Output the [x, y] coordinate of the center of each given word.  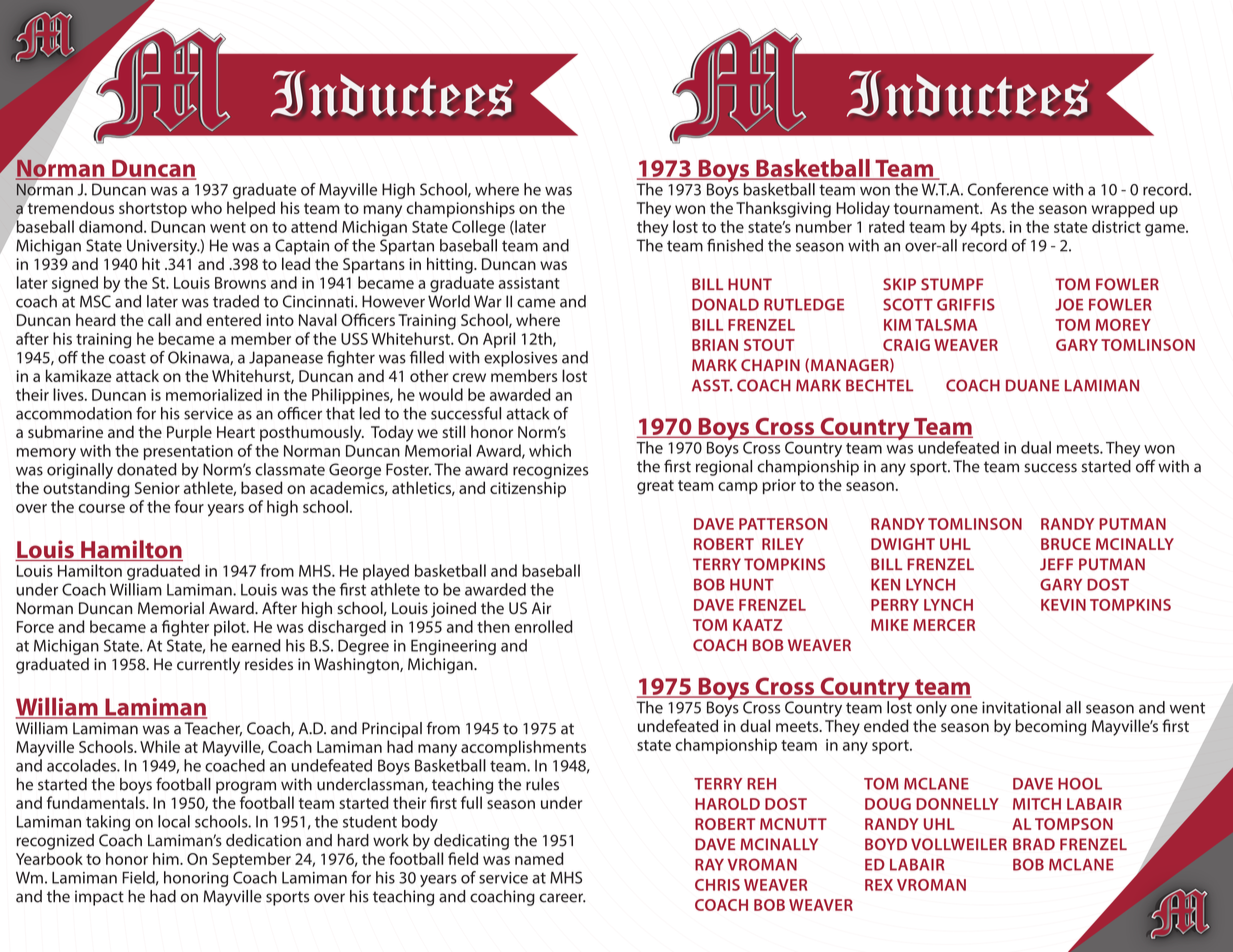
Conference [1008, 189]
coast [127, 358]
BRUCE [1066, 544]
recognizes [550, 471]
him [167, 858]
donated [147, 469]
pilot [231, 628]
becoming [1051, 727]
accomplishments [523, 748]
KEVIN [1063, 605]
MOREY [1123, 325]
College [478, 228]
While [160, 746]
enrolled [544, 626]
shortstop [153, 209]
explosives [520, 359]
